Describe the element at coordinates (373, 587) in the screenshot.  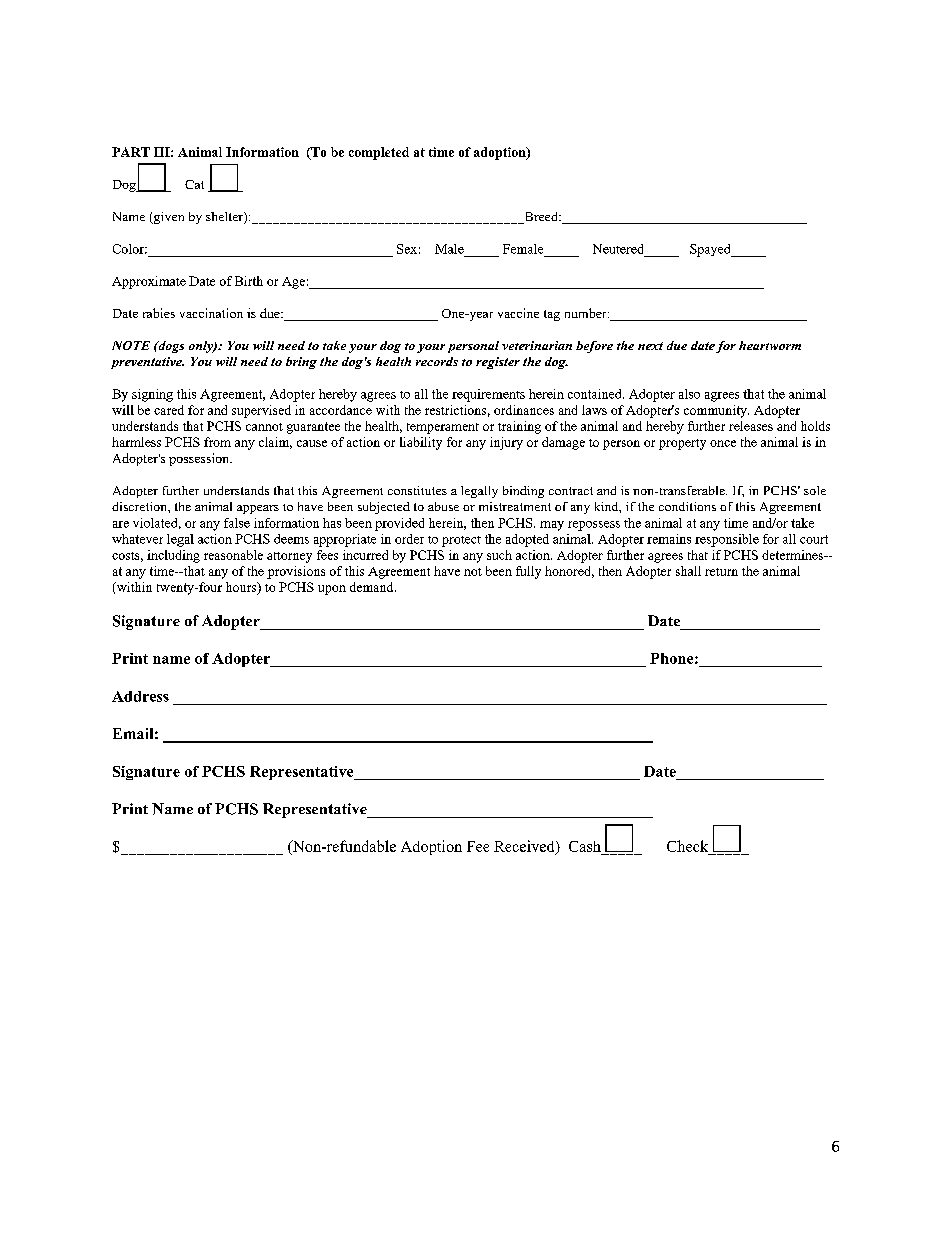
I see `demand` at that location.
